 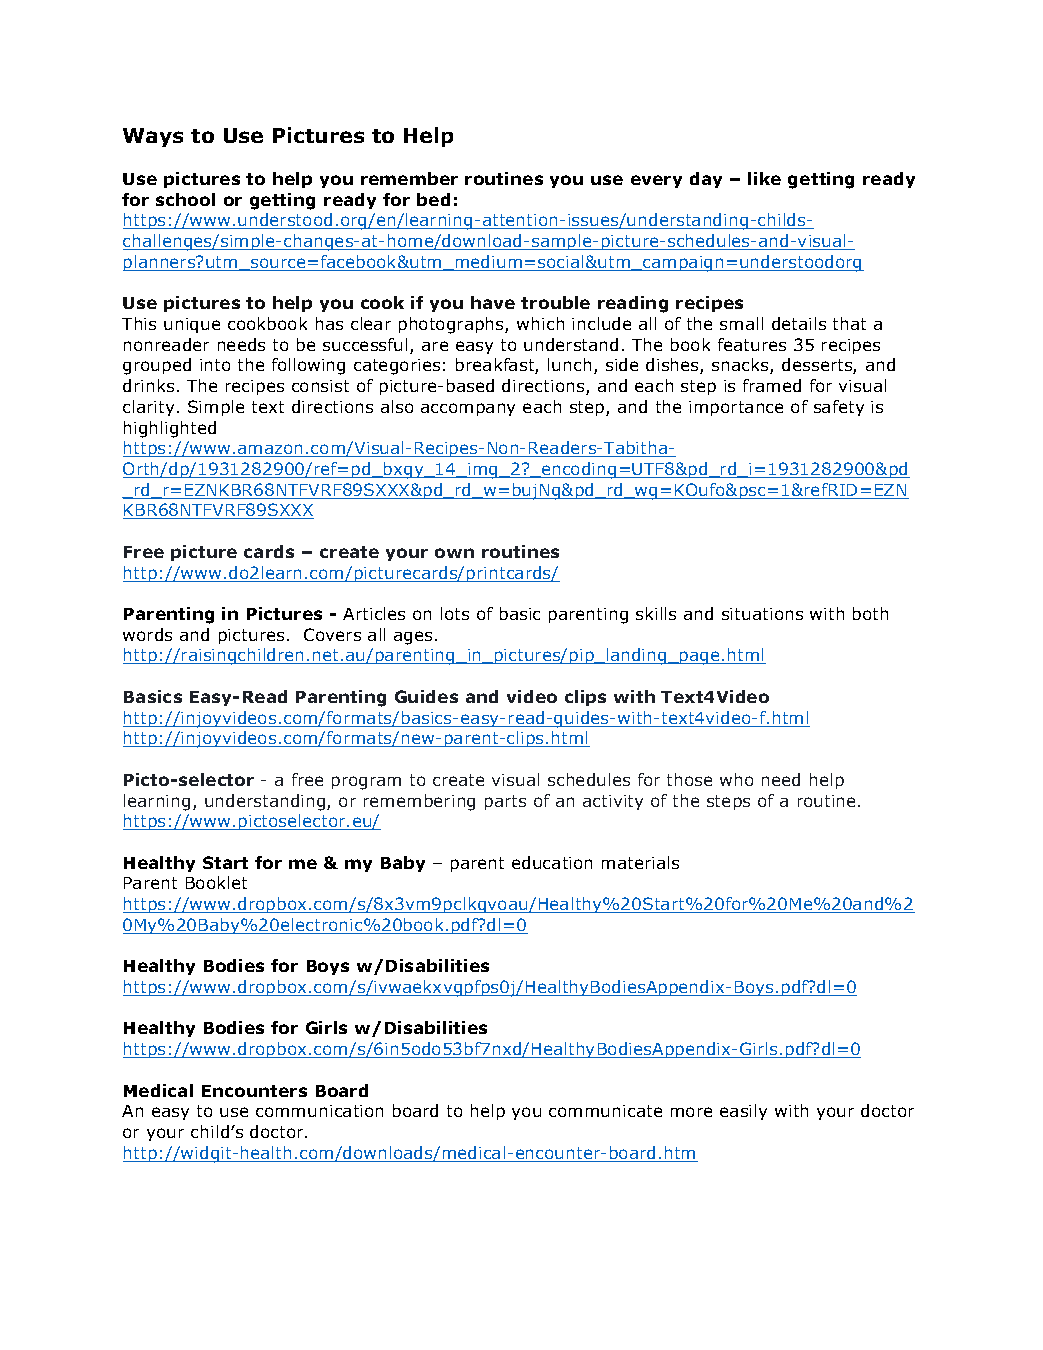 What do you see at coordinates (772, 385) in the image?
I see `framed` at bounding box center [772, 385].
